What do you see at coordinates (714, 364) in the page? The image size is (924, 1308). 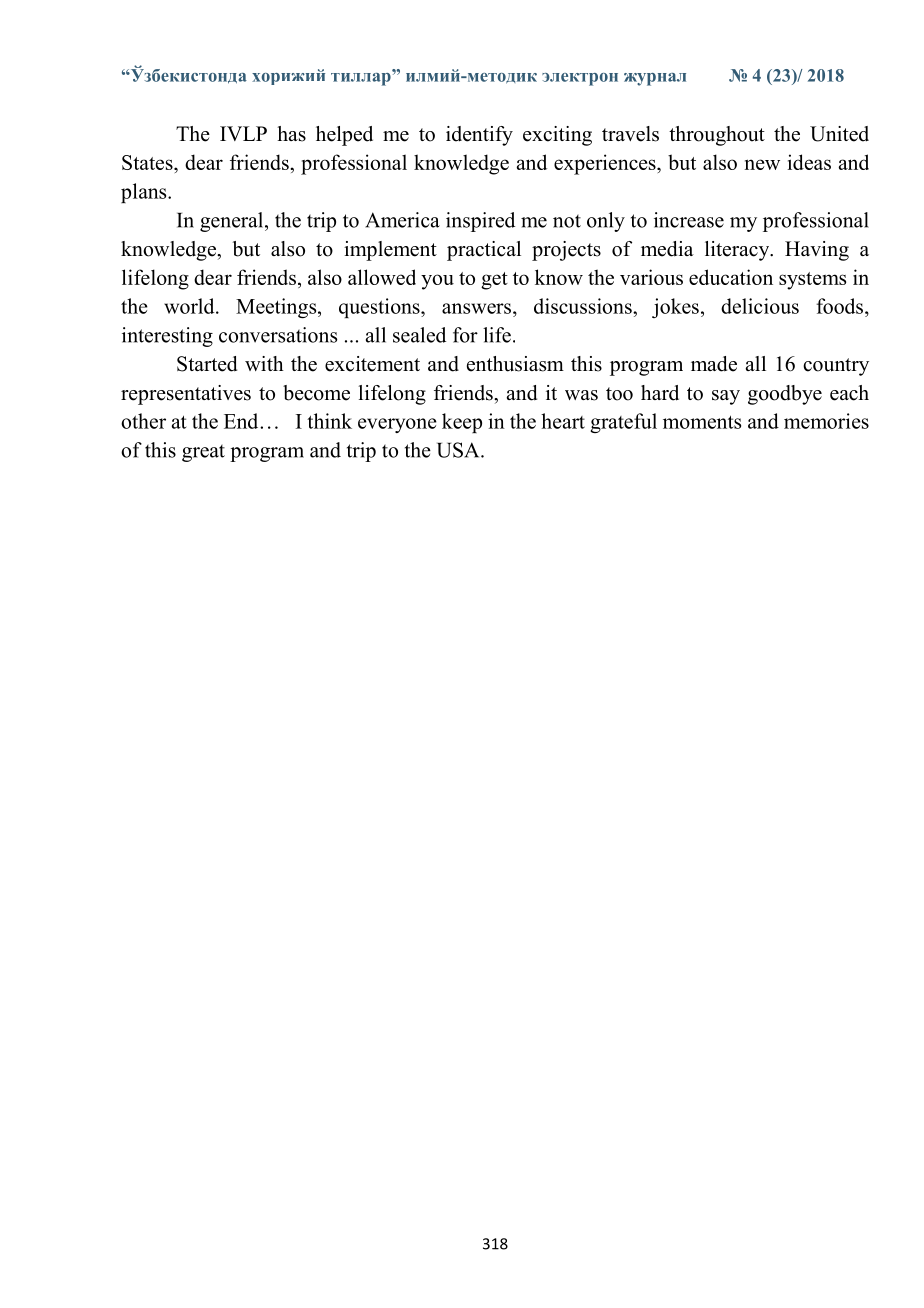 I see `made` at bounding box center [714, 364].
